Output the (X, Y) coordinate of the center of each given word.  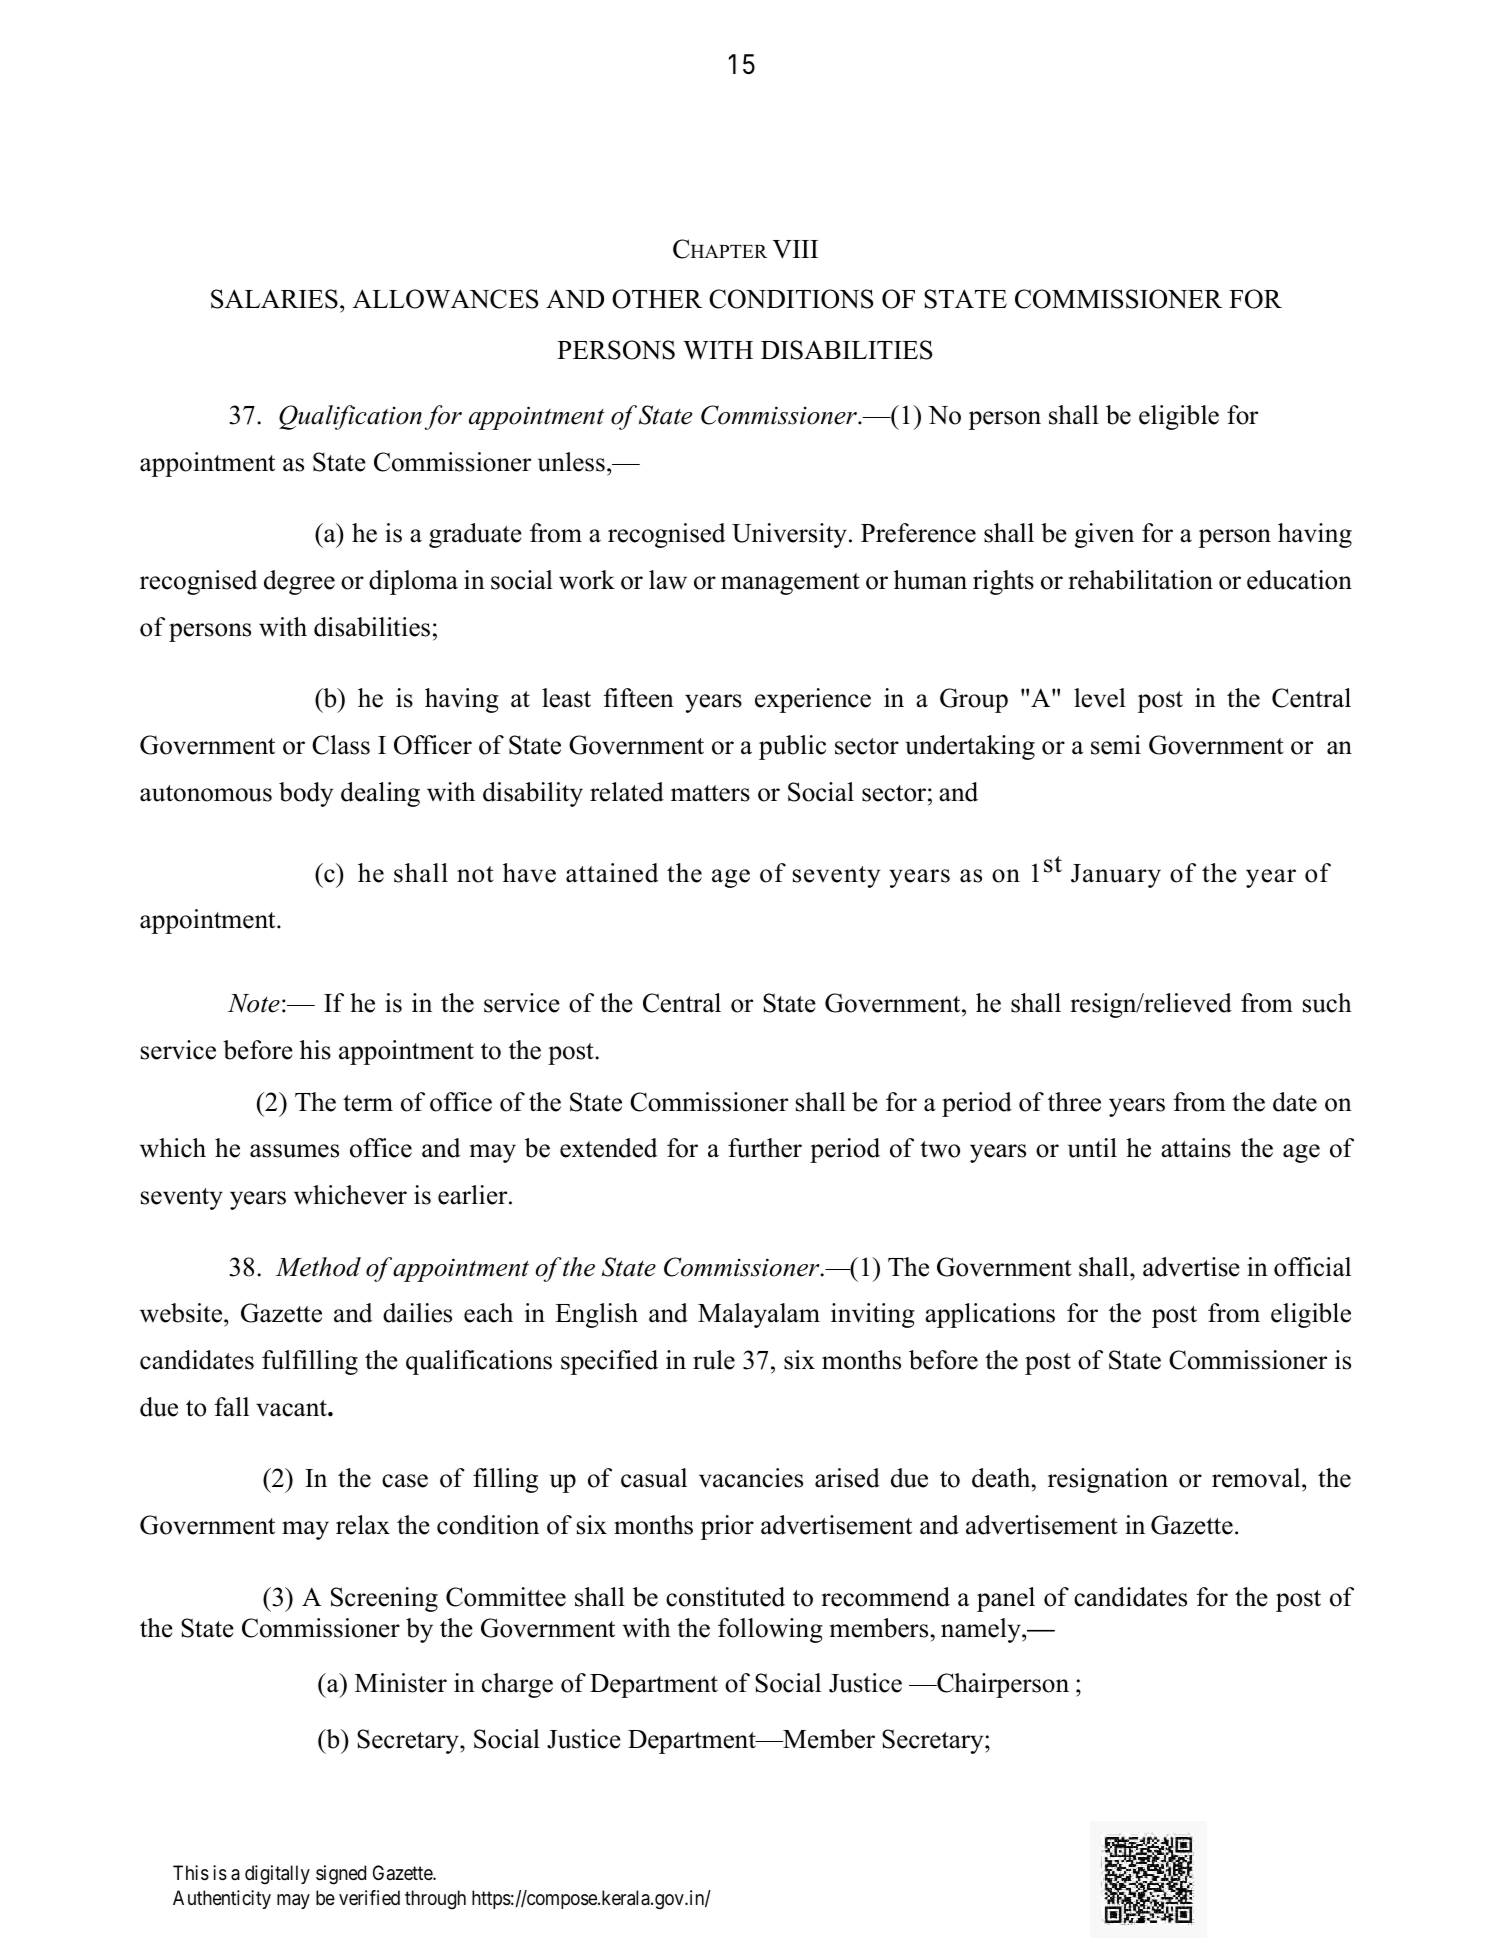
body (306, 794)
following (770, 1630)
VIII (795, 249)
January (1116, 876)
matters (710, 793)
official (1312, 1267)
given (1104, 535)
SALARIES (274, 299)
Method (318, 1267)
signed (341, 1875)
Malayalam (759, 1315)
